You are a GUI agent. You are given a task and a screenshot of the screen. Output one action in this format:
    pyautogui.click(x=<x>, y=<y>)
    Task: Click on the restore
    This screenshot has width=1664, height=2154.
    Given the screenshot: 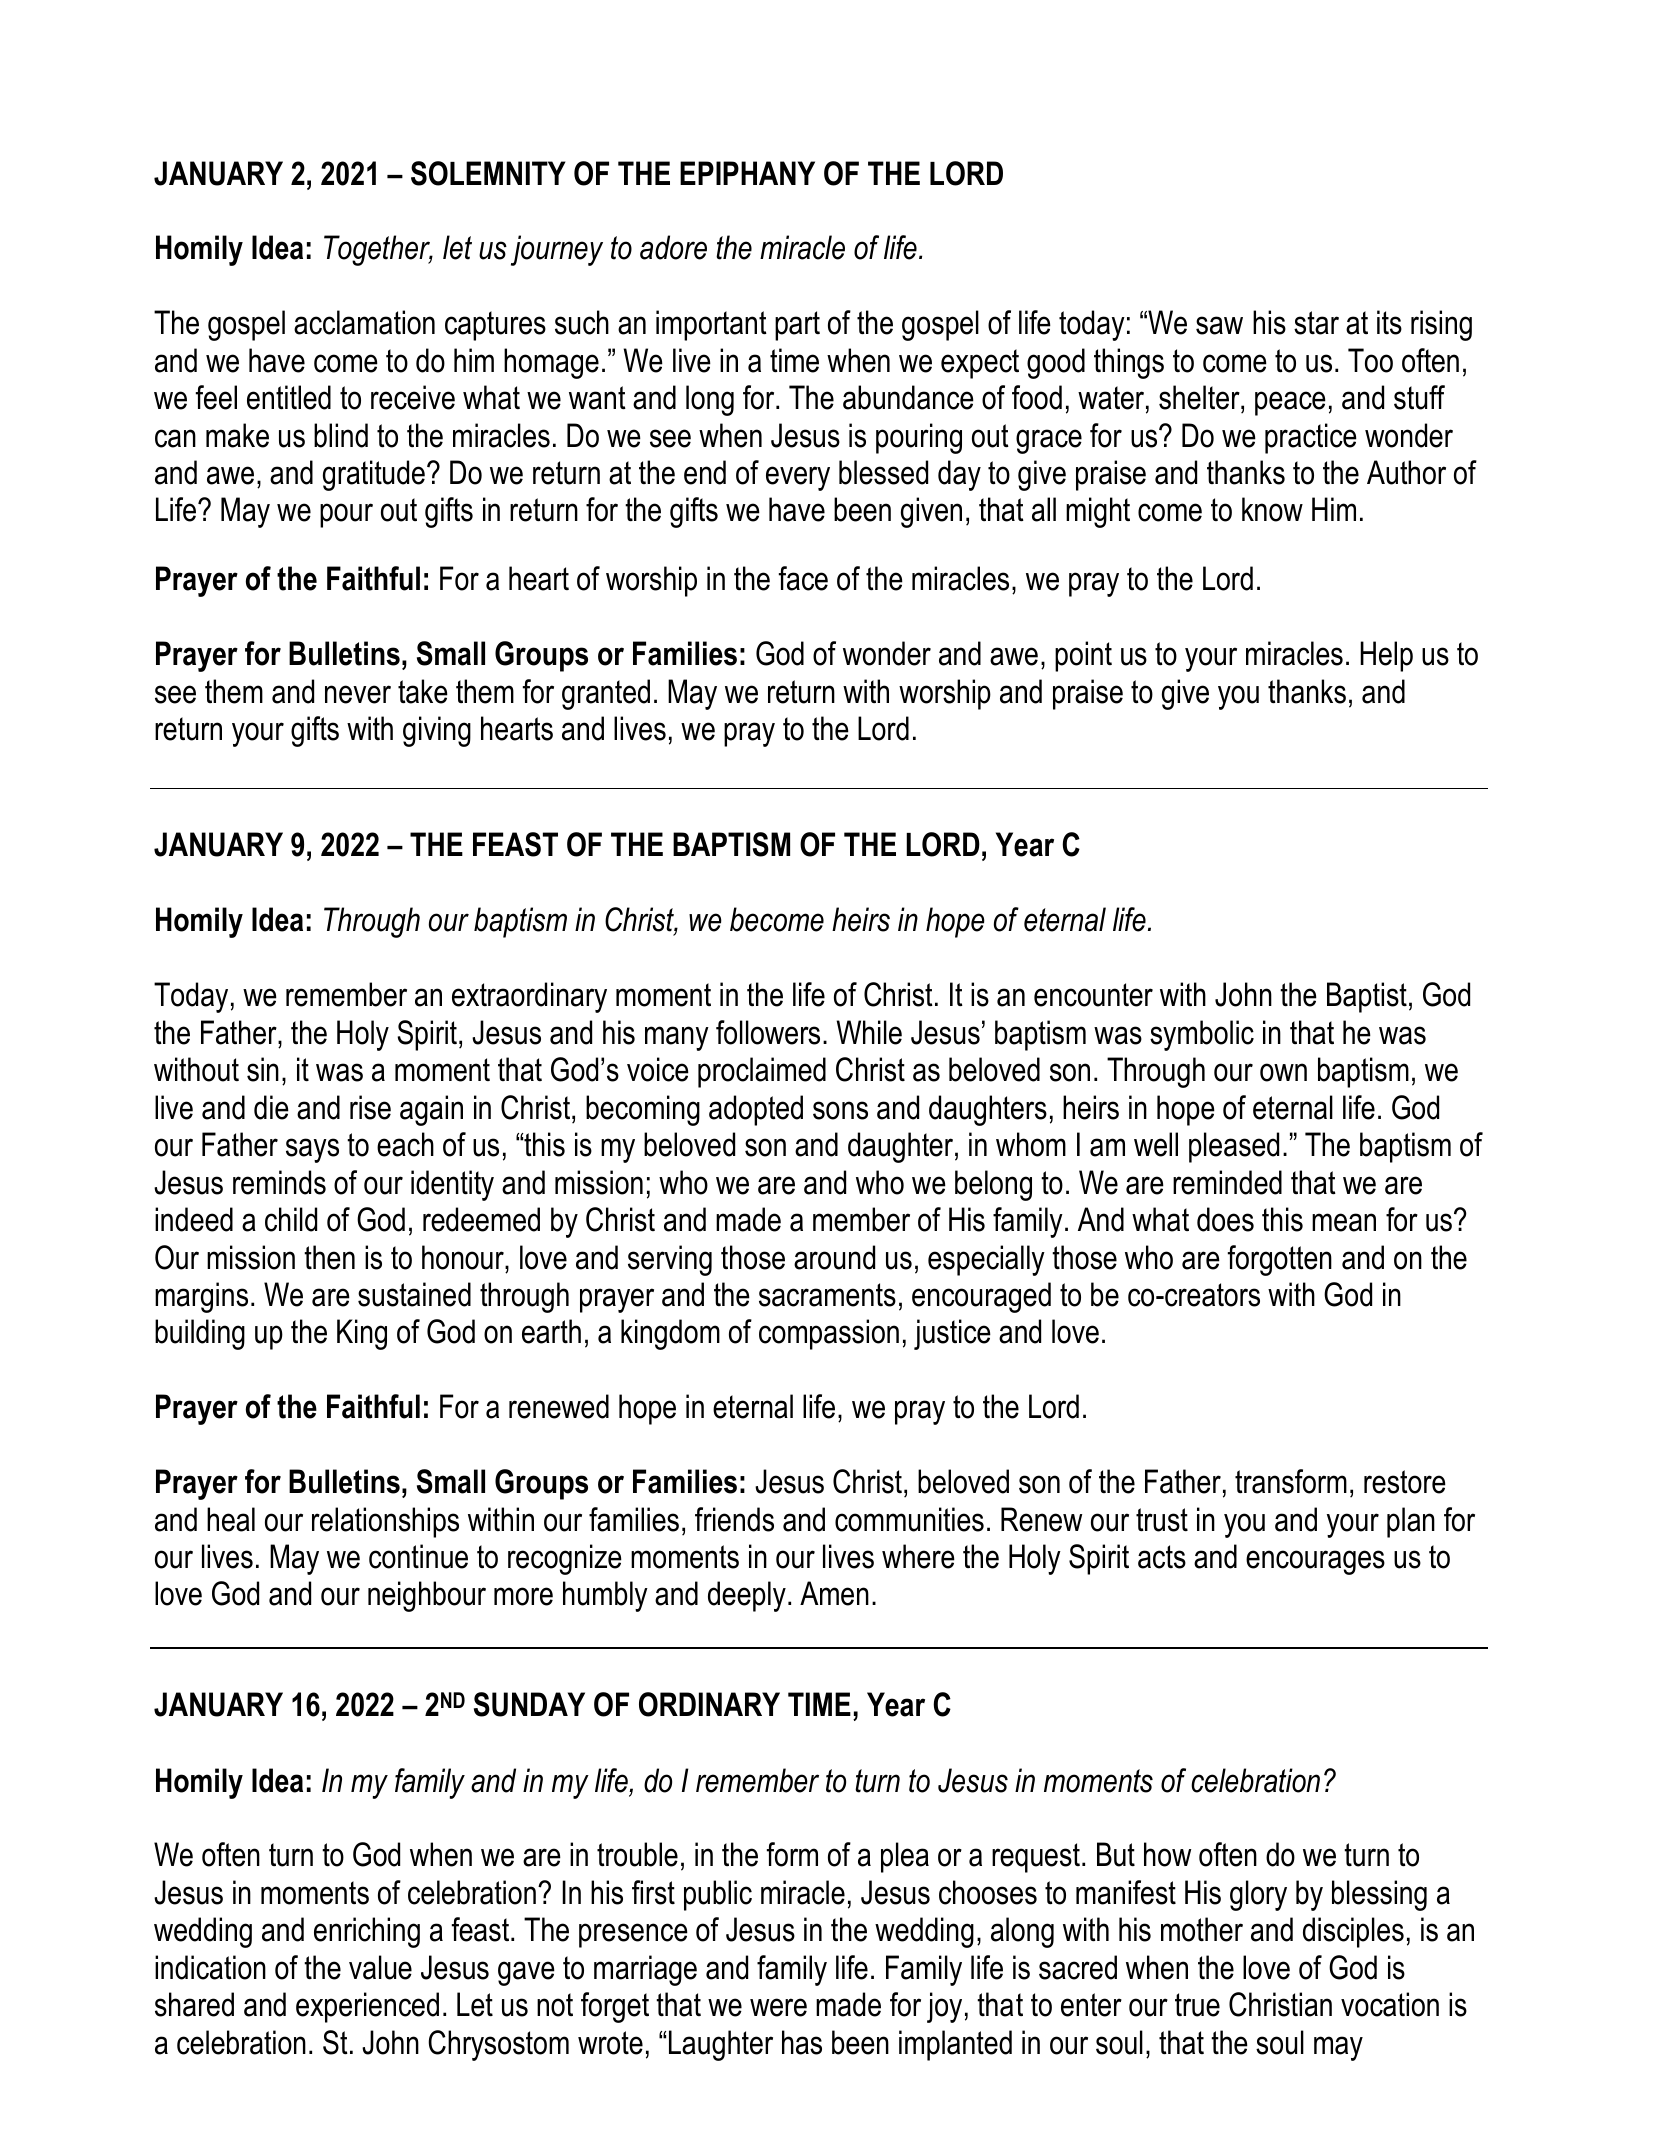 What is the action you would take?
    pyautogui.click(x=1405, y=1482)
